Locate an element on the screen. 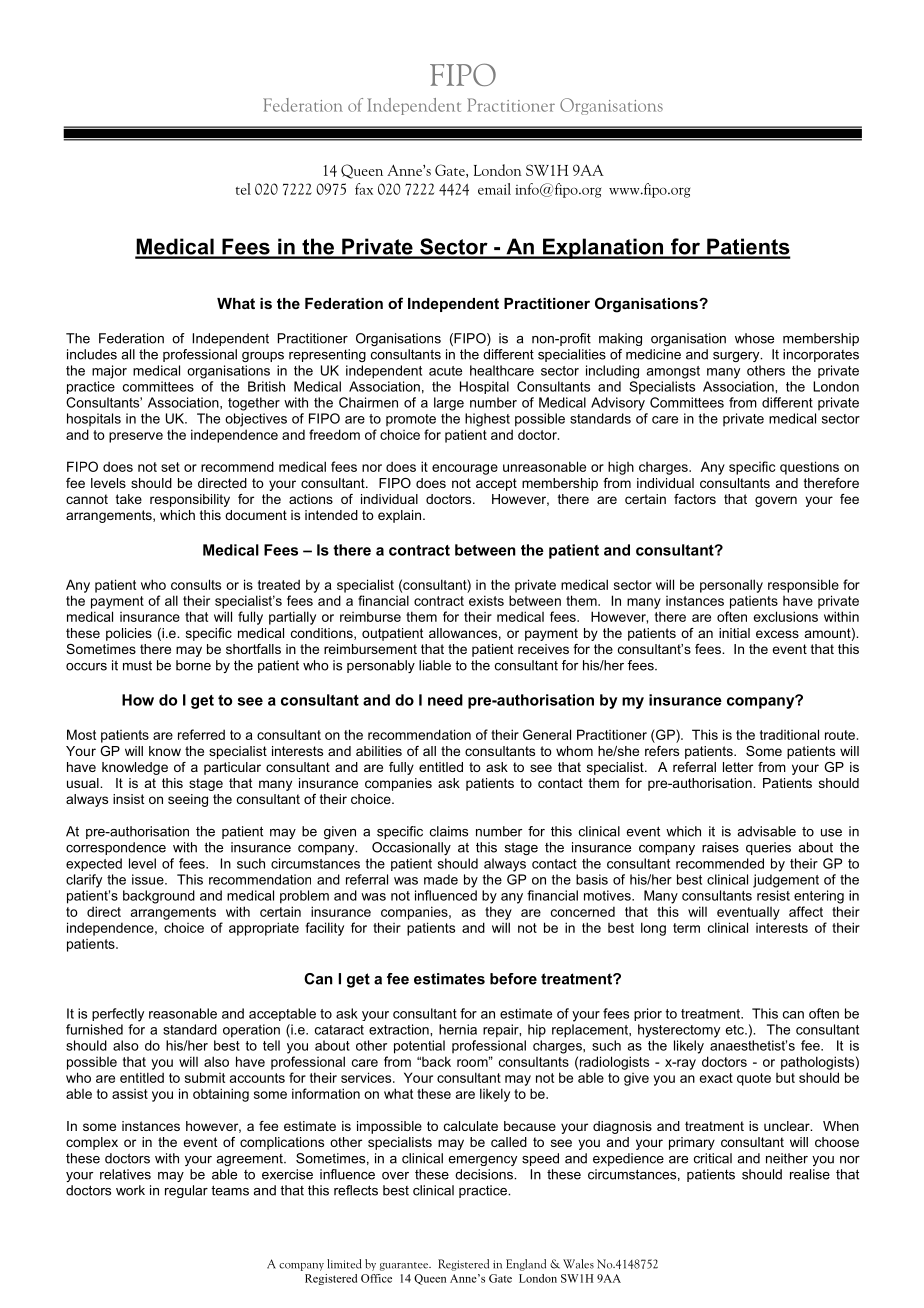  fax is located at coordinates (364, 189).
